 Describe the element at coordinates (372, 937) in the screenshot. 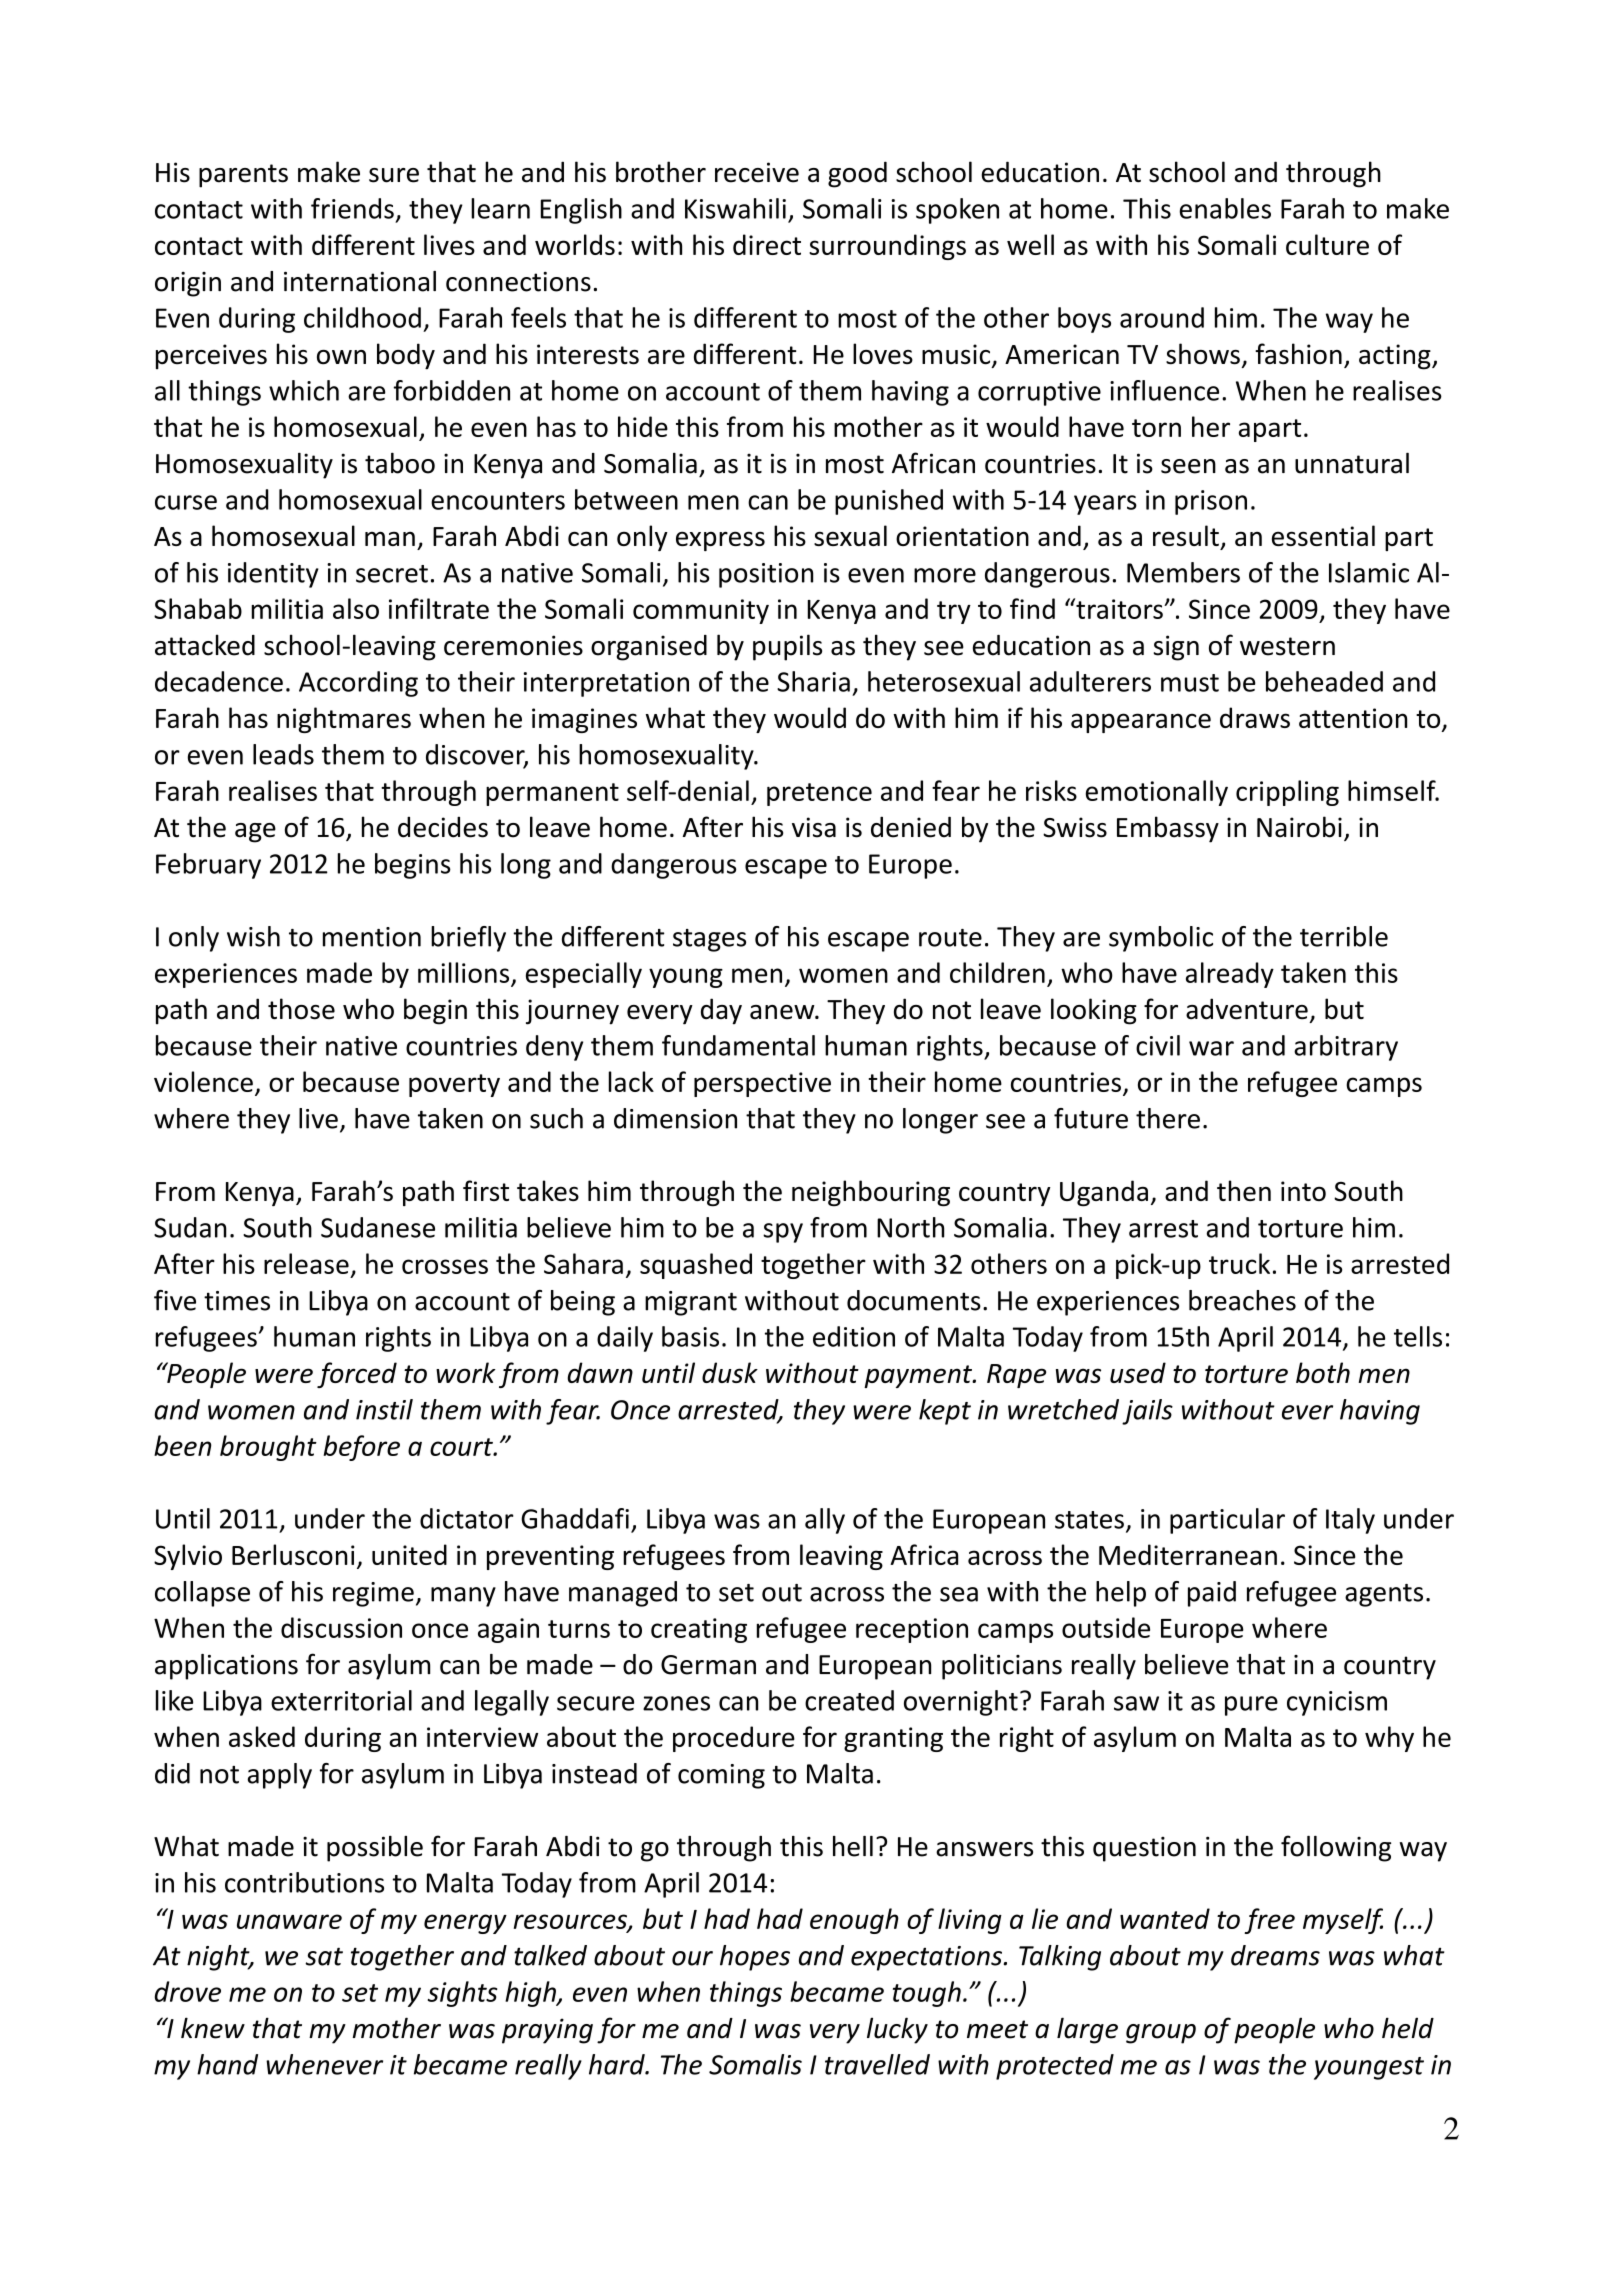

I see `mention` at that location.
